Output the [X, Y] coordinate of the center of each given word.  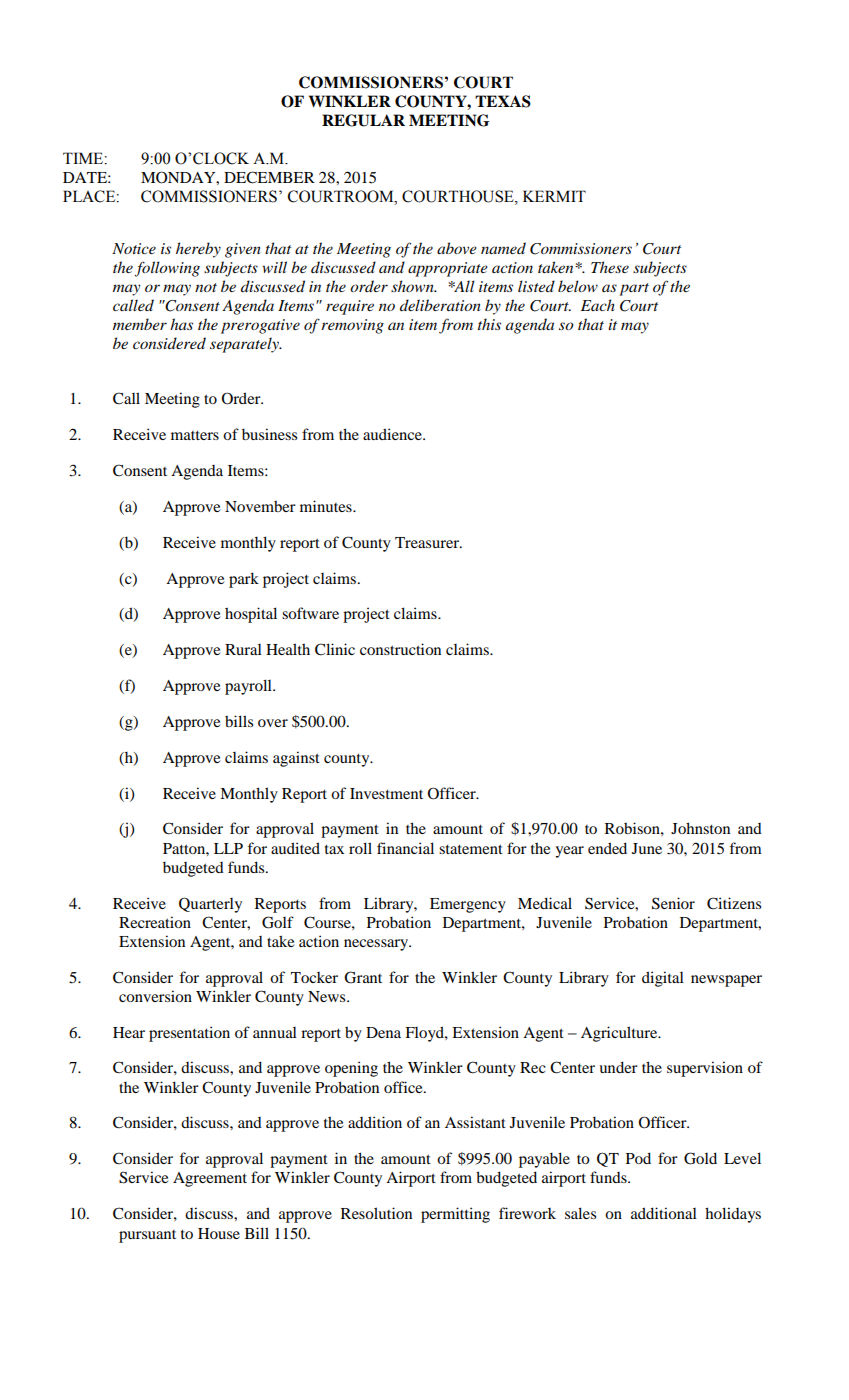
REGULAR [363, 120]
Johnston [700, 828]
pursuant [147, 1236]
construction [400, 649]
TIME [84, 158]
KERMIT [554, 196]
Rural [243, 649]
